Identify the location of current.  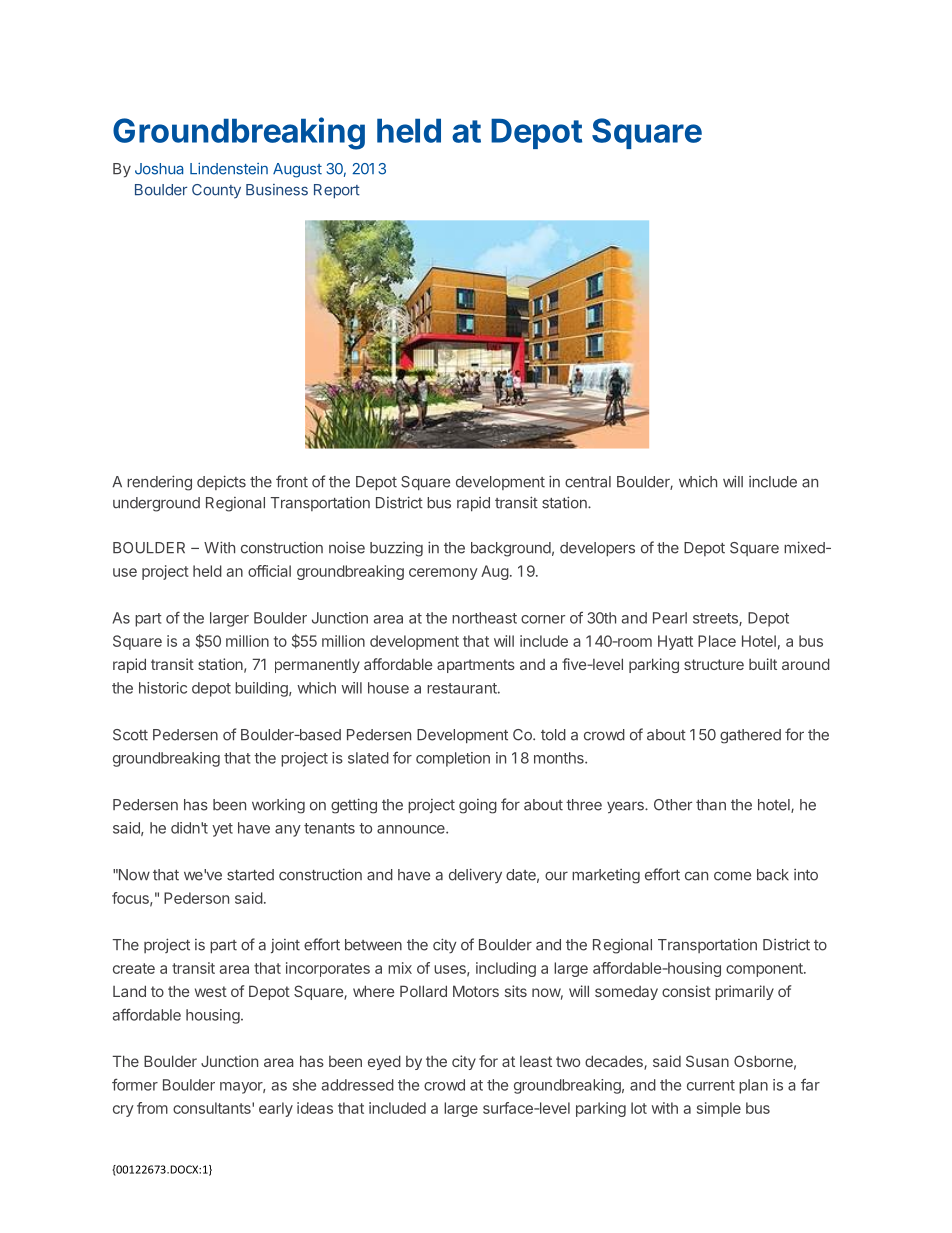
(711, 1085).
